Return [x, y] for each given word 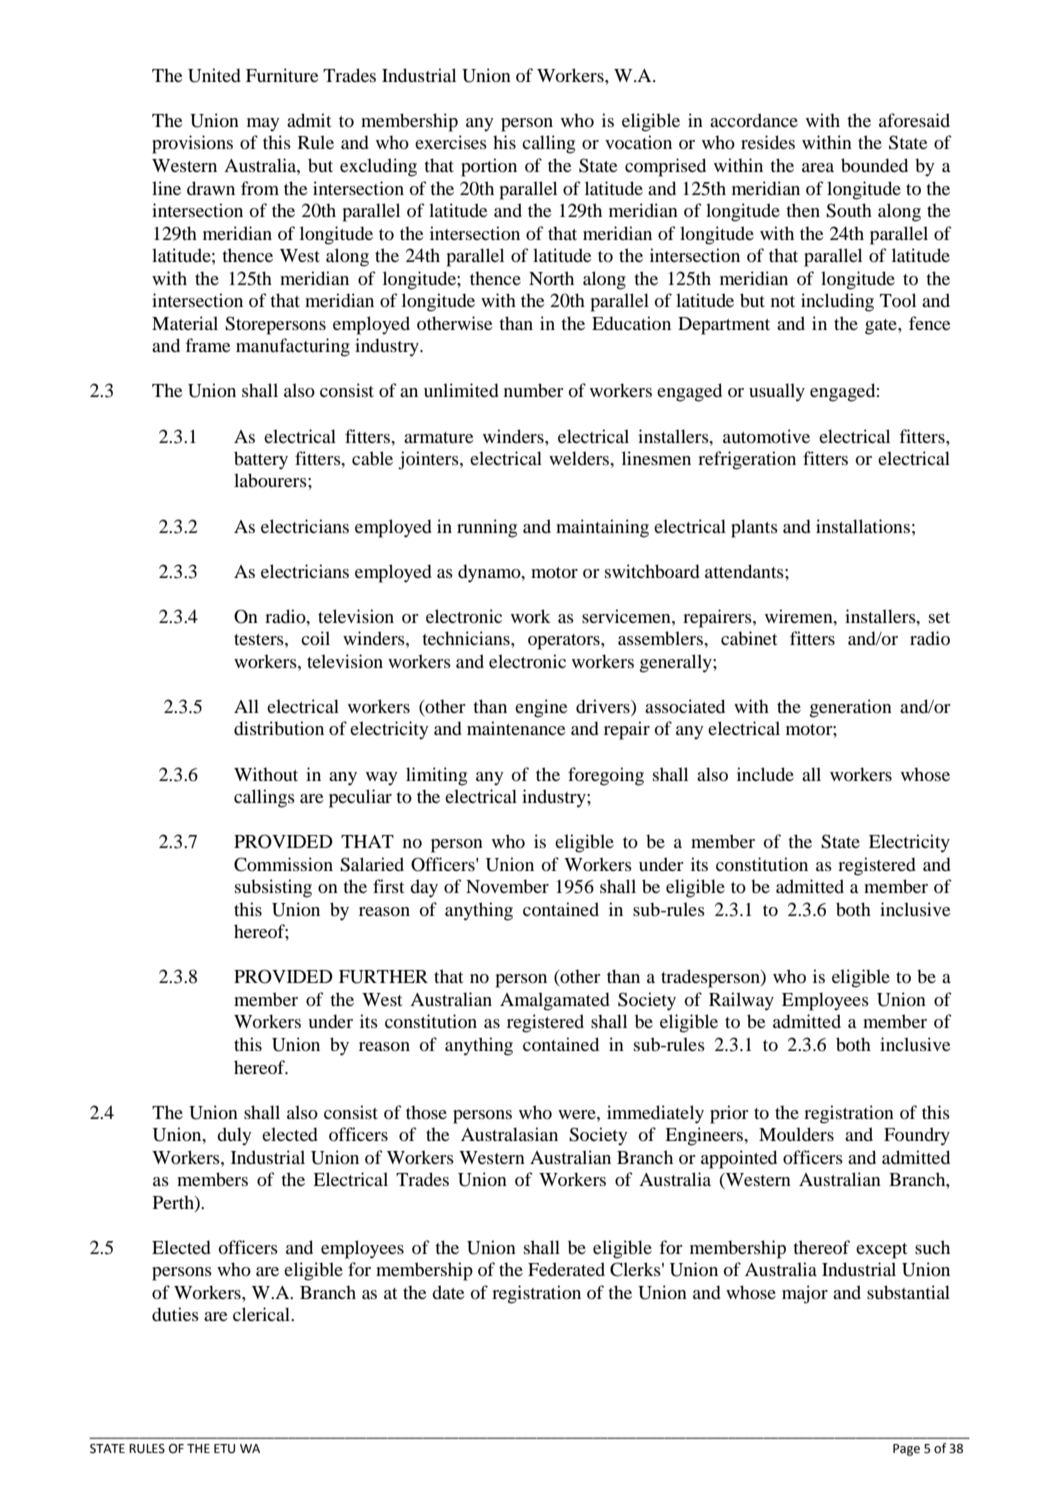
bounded [874, 165]
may [263, 124]
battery [261, 460]
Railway [741, 1001]
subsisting [273, 888]
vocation [638, 142]
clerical [262, 1314]
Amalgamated [555, 1001]
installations [863, 526]
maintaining [602, 528]
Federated [566, 1269]
